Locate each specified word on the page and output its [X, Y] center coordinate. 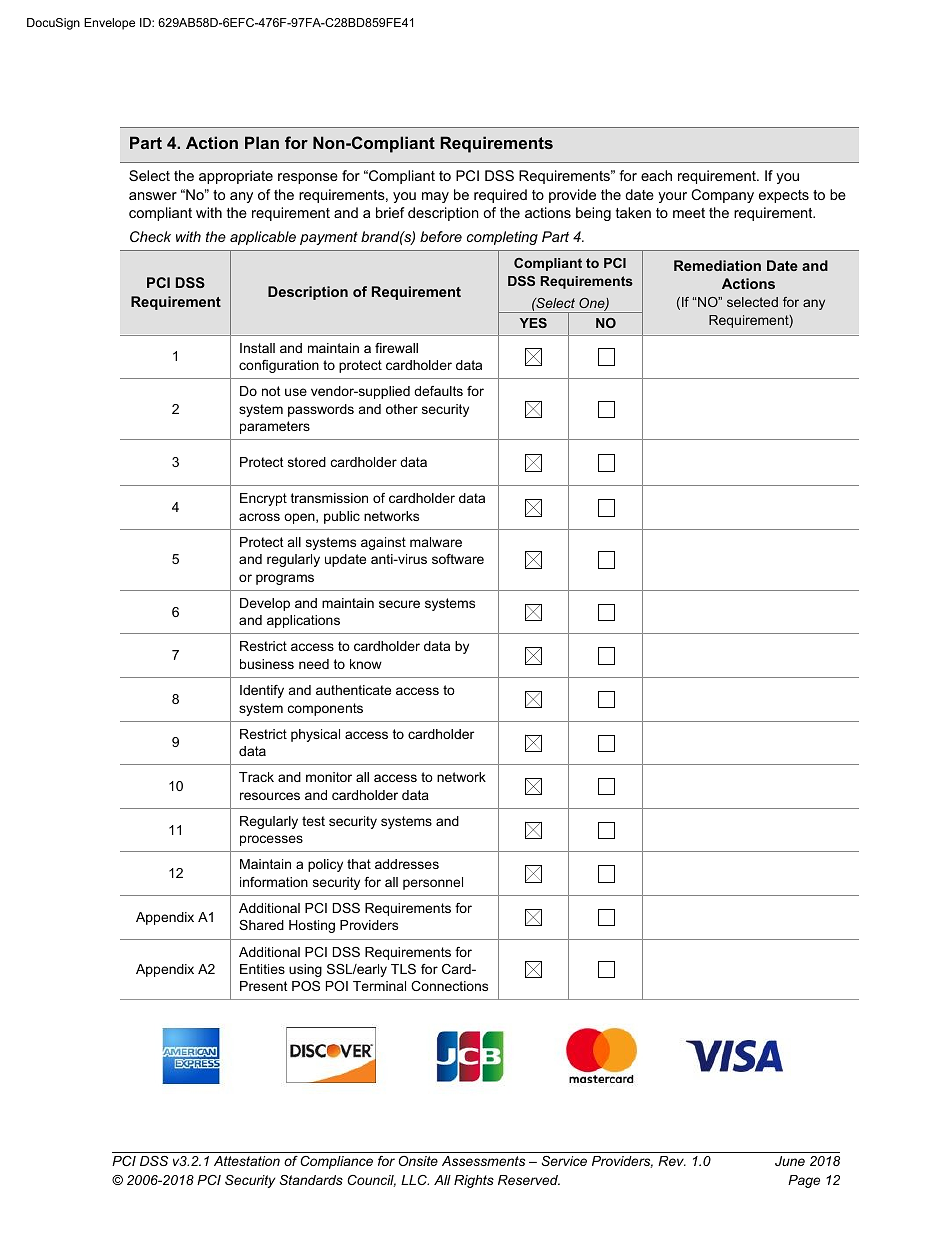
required [500, 196]
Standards [311, 1180]
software [458, 559]
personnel [433, 883]
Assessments [483, 1161]
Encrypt [263, 499]
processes [271, 840]
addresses [407, 864]
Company [722, 196]
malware [436, 542]
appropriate [236, 177]
